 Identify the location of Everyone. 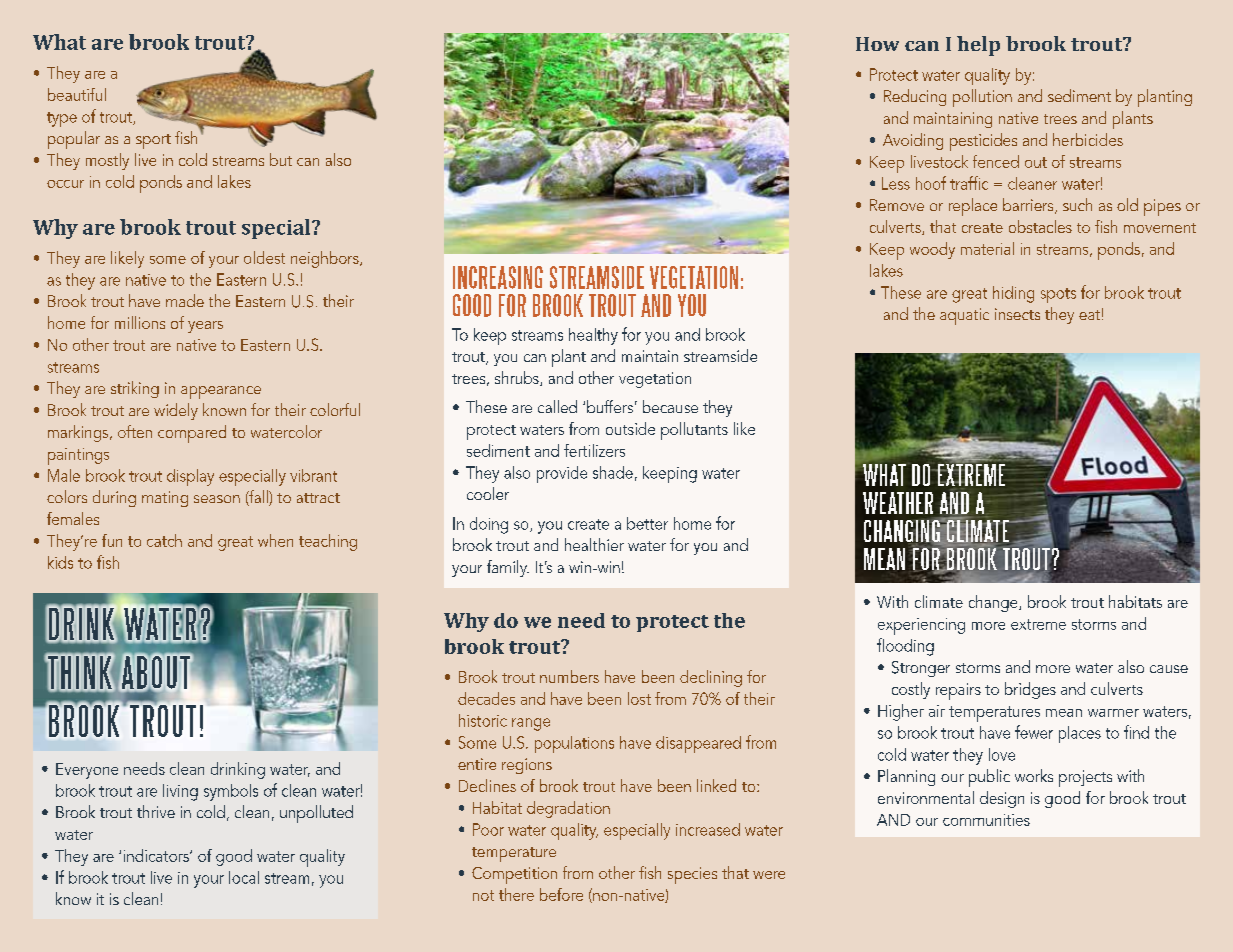
(87, 771).
